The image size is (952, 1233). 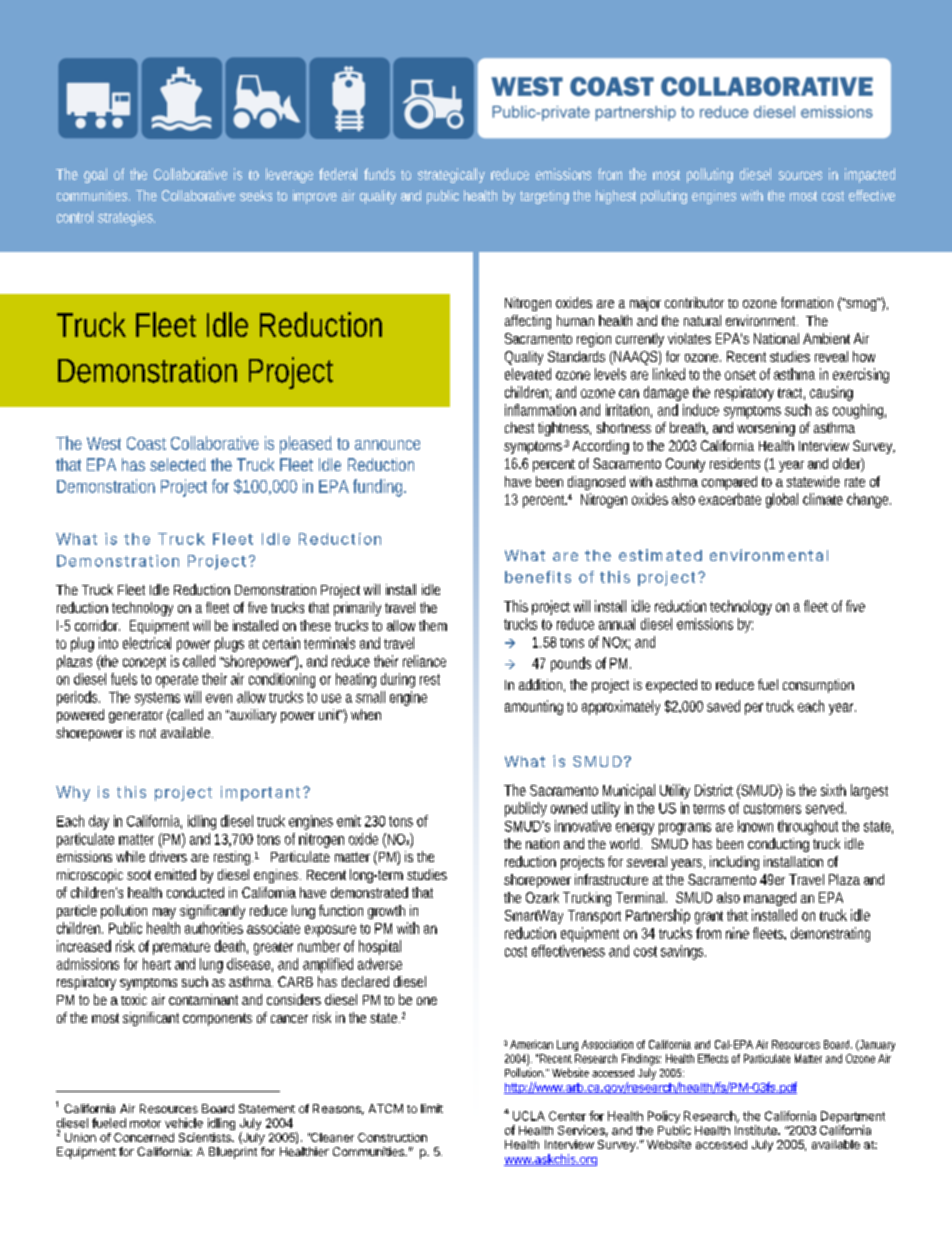 I want to click on hospital, so click(x=380, y=947).
